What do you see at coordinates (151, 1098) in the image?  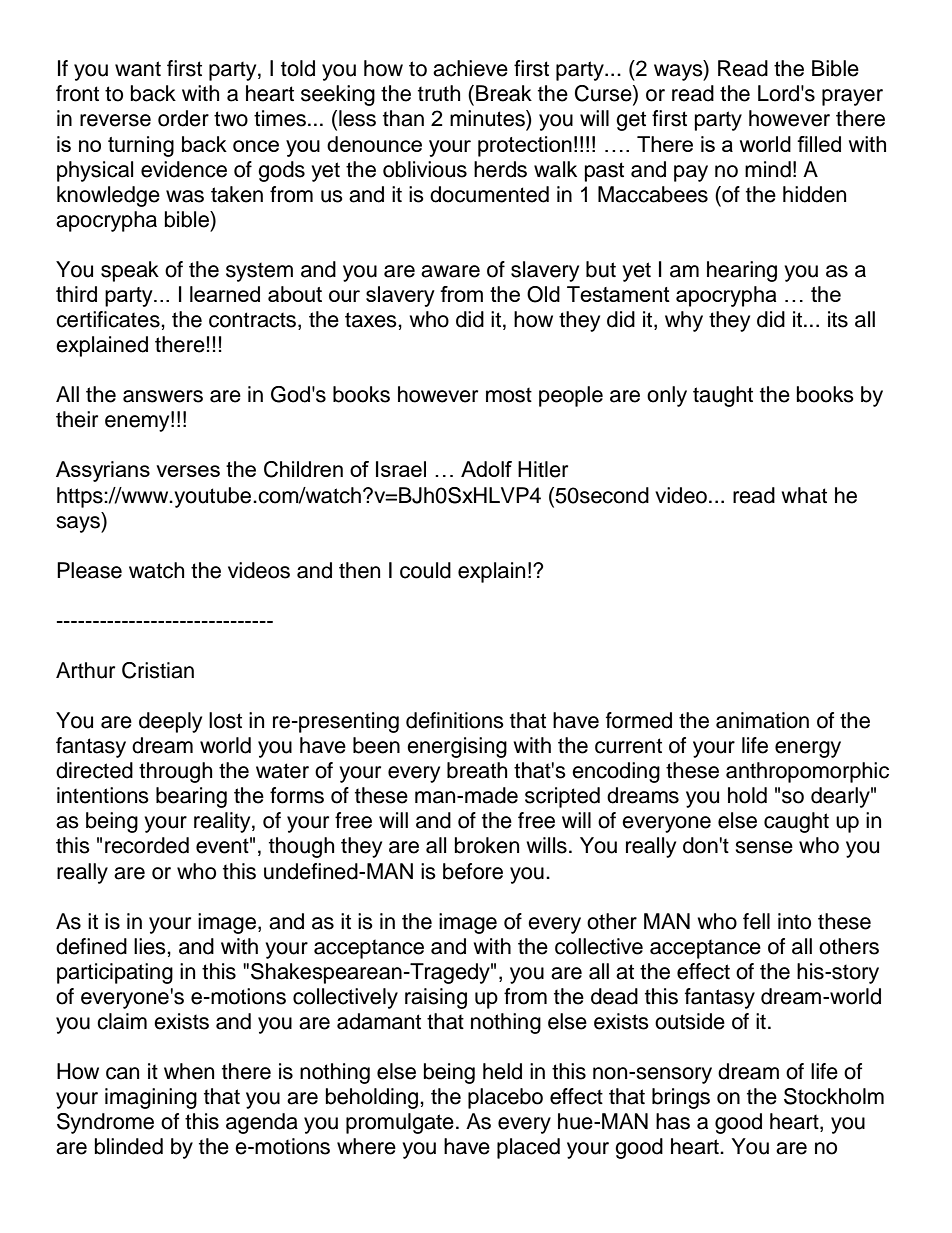 I see `imagining` at bounding box center [151, 1098].
